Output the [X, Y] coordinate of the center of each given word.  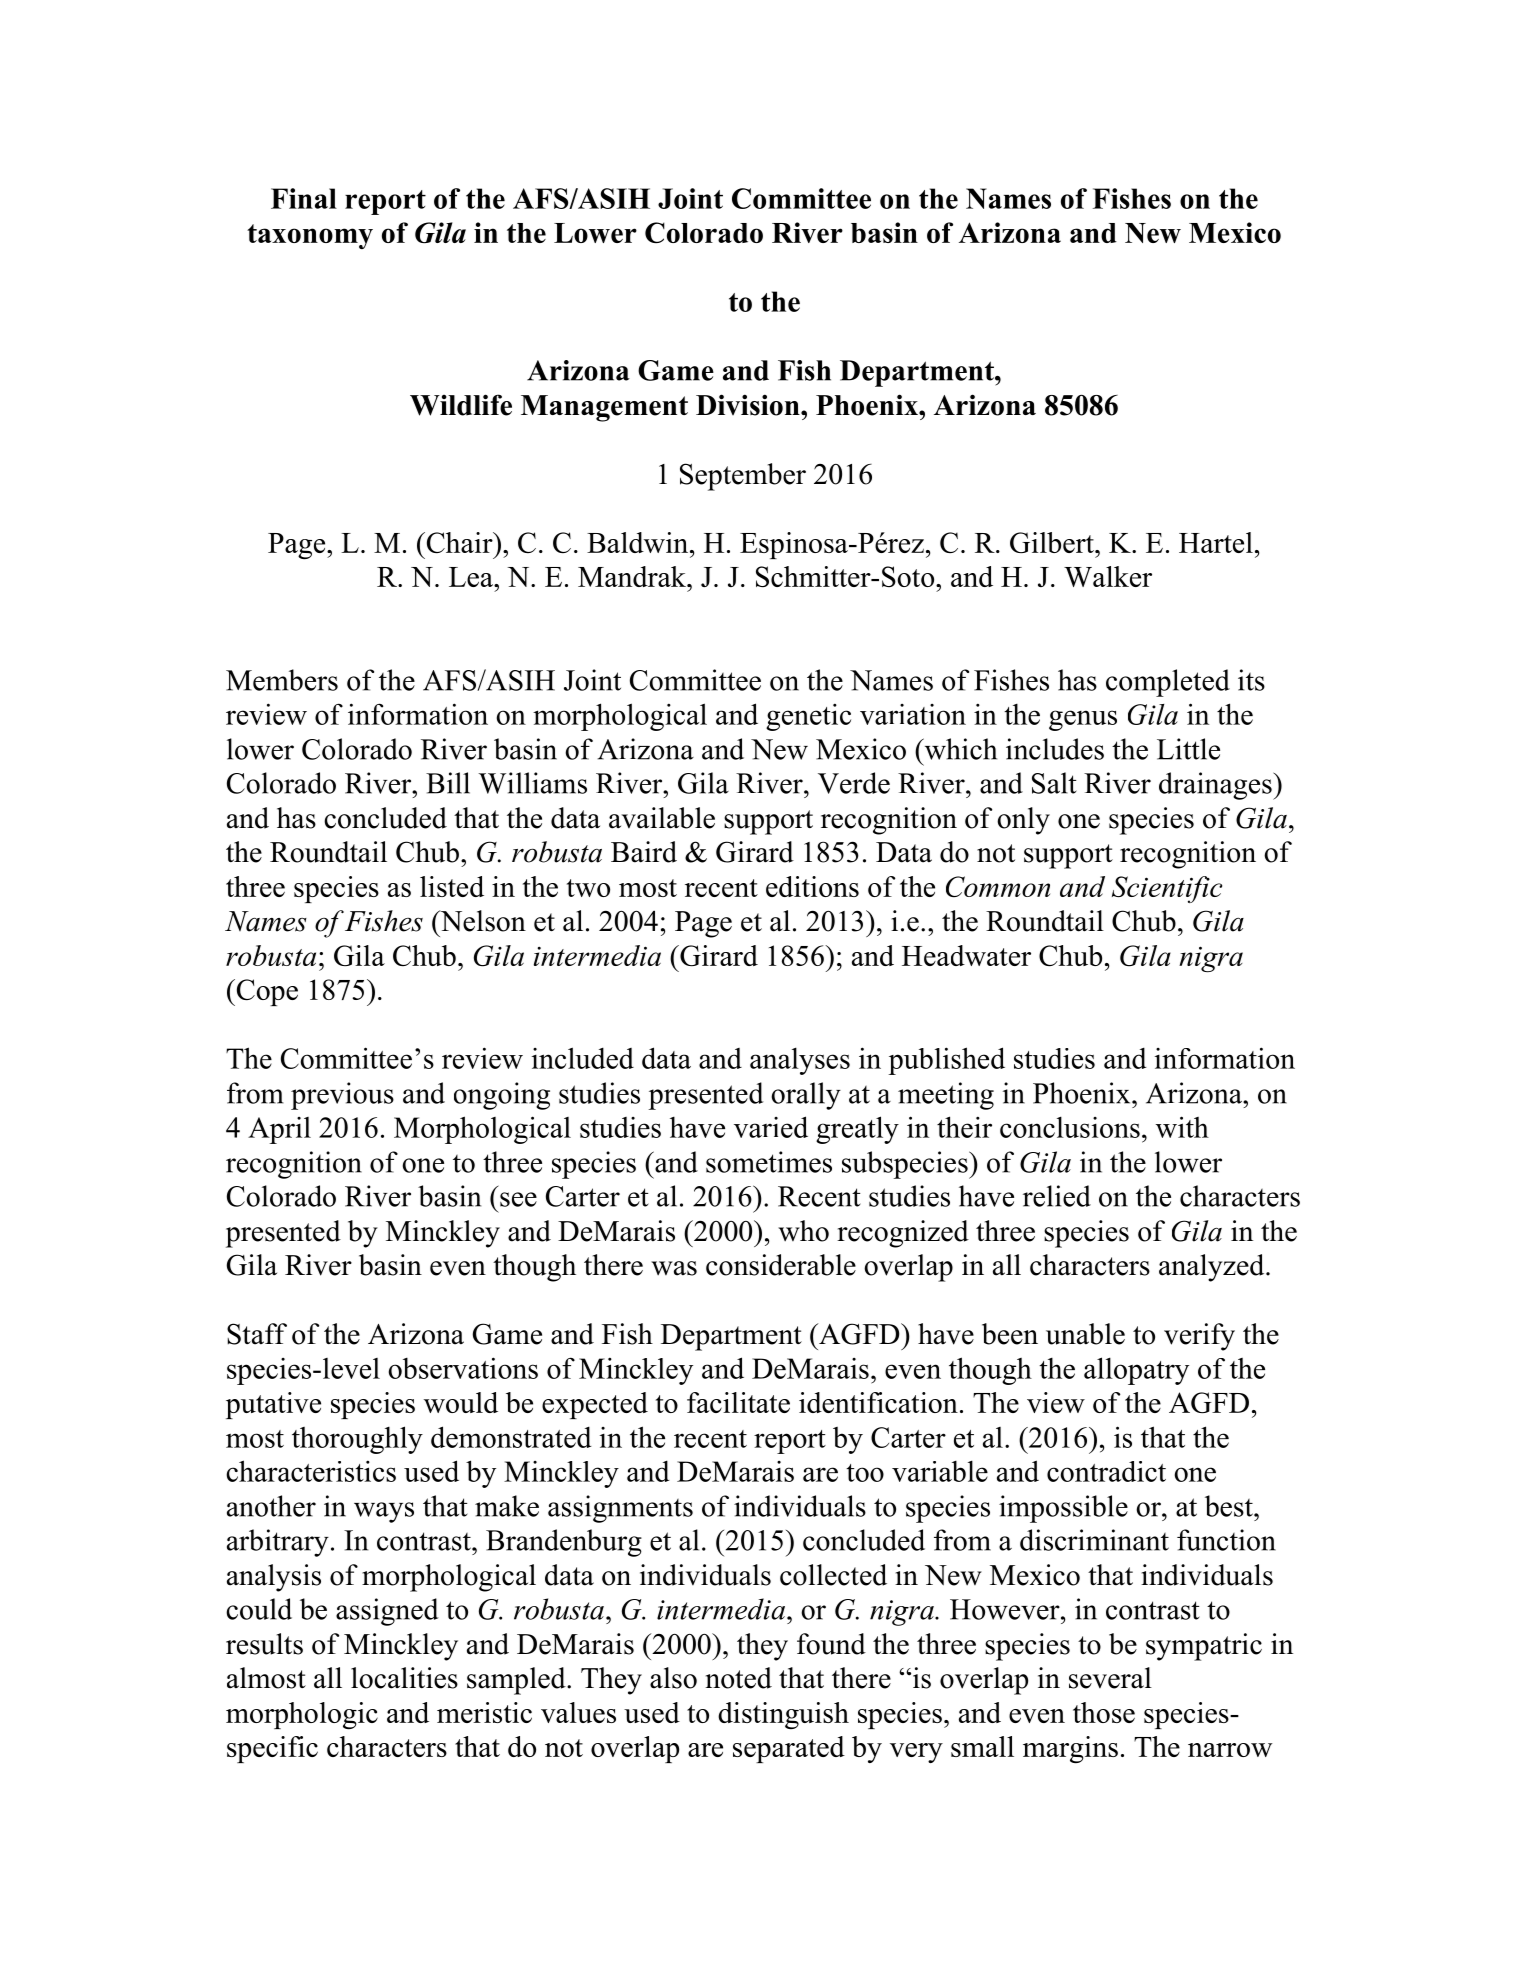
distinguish [783, 1715]
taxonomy [310, 236]
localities [404, 1678]
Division [749, 405]
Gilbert [1053, 542]
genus [1083, 720]
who [803, 1231]
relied [1057, 1196]
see [518, 1199]
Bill [448, 783]
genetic [808, 717]
